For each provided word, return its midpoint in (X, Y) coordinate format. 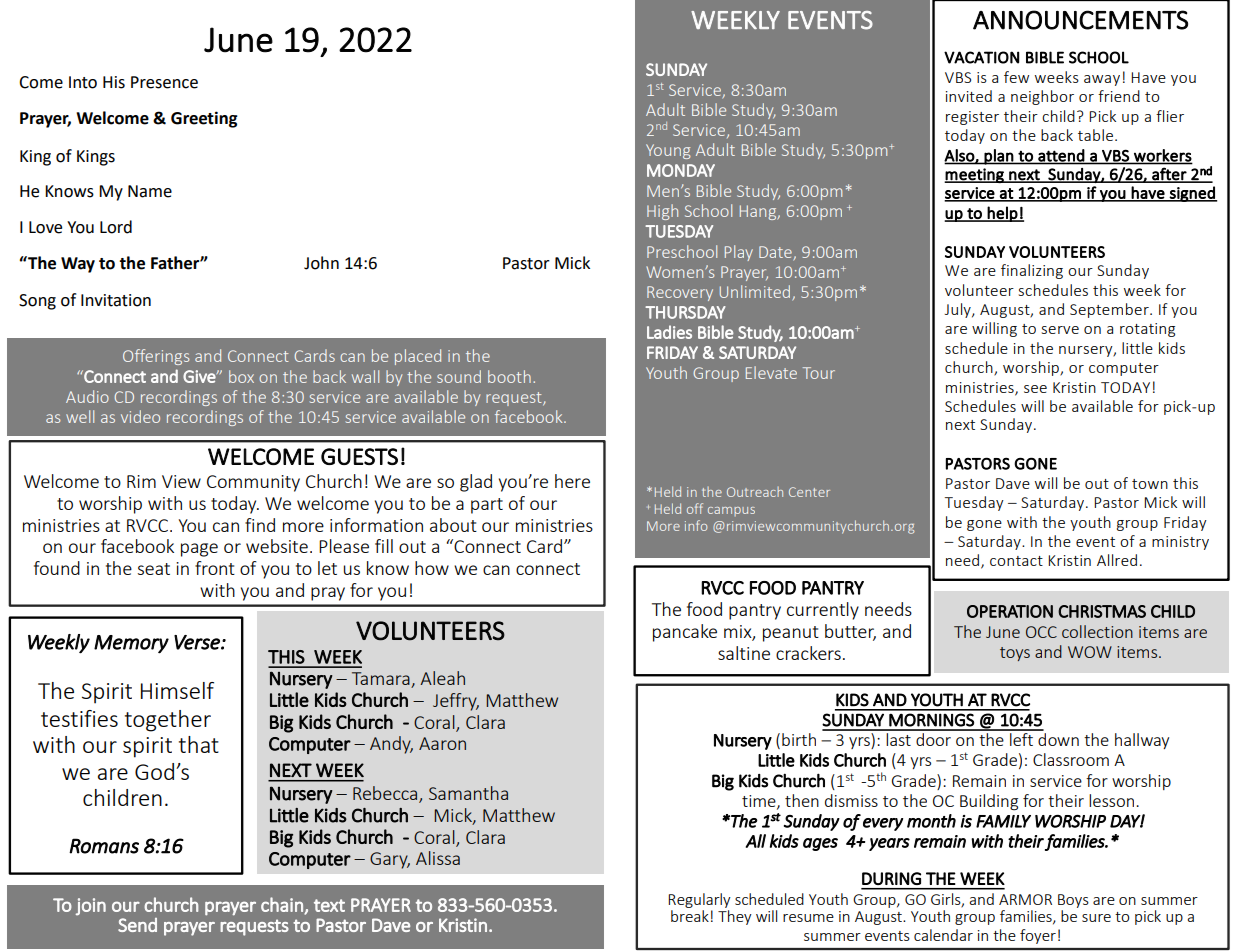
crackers (808, 653)
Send (137, 925)
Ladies (669, 332)
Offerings (156, 357)
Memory (131, 644)
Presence (164, 82)
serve (1060, 330)
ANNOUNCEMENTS (1080, 20)
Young (668, 151)
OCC (1041, 632)
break (690, 916)
